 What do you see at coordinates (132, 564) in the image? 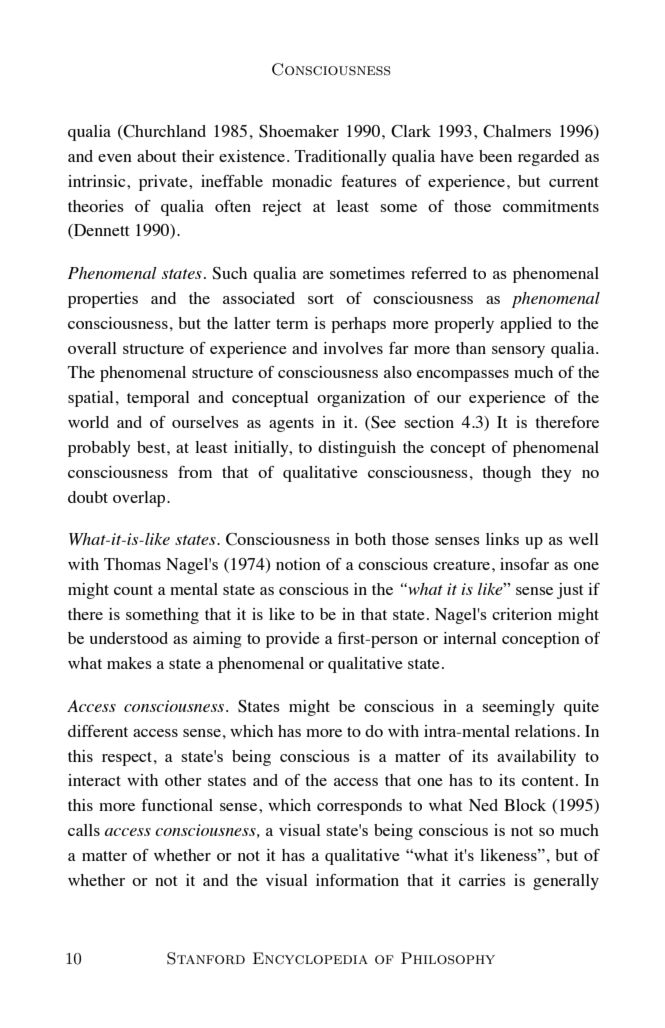
I see `Thomas` at bounding box center [132, 564].
